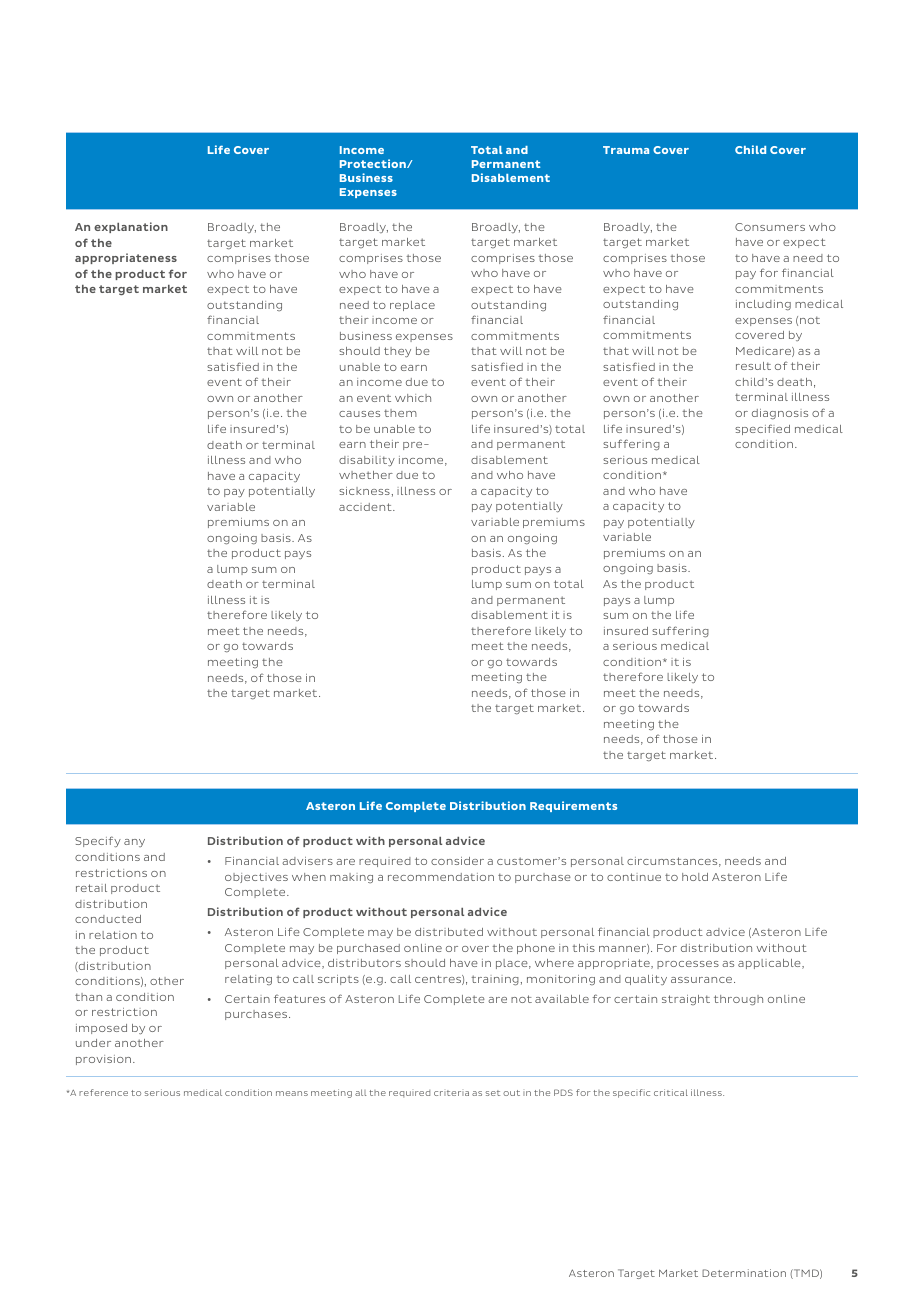 Image resolution: width=924 pixels, height=1308 pixels. What do you see at coordinates (762, 429) in the screenshot?
I see `specified` at bounding box center [762, 429].
